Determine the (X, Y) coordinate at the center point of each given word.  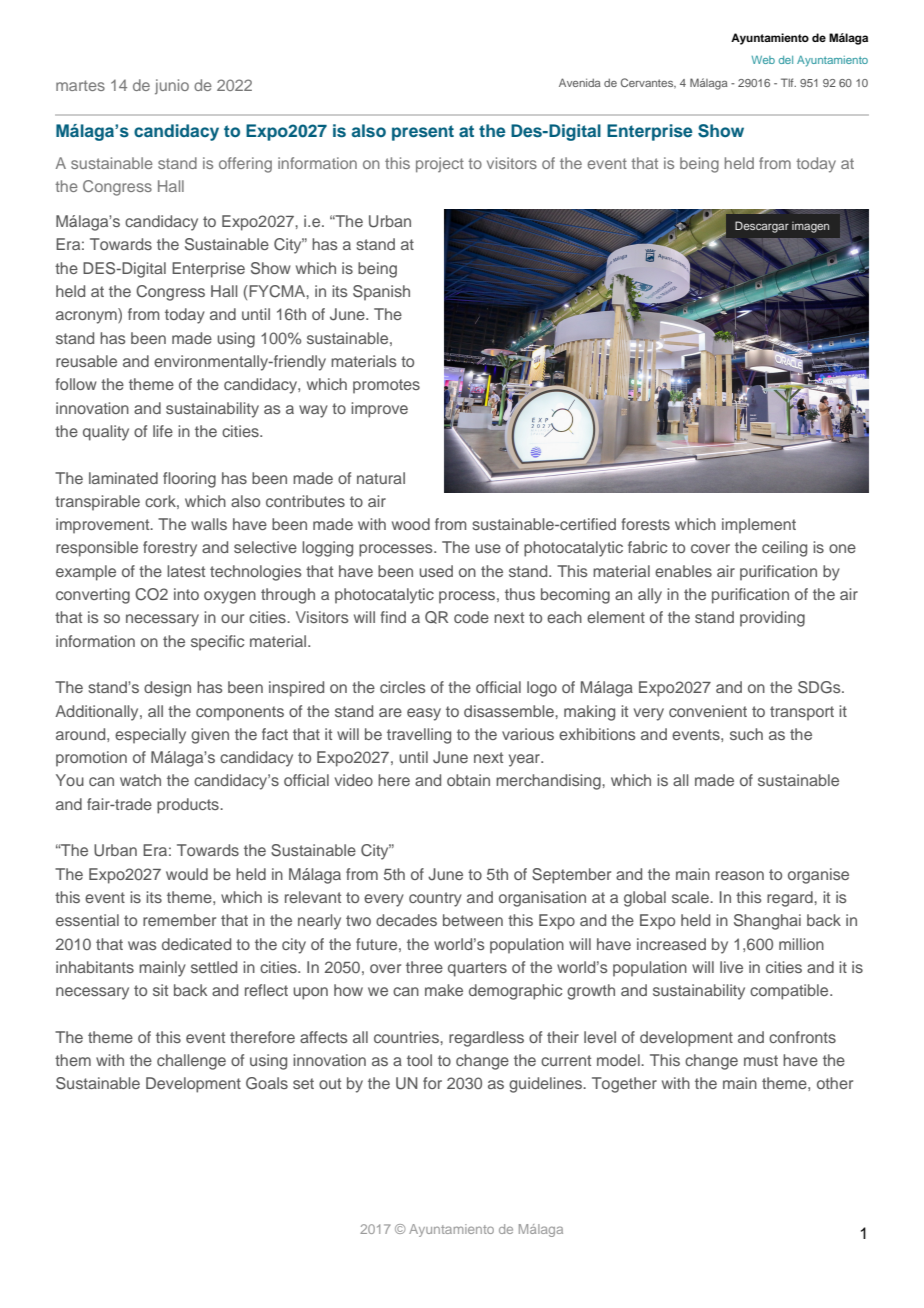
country (435, 899)
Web (763, 60)
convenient (708, 711)
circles (403, 687)
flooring (189, 480)
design (167, 689)
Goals (267, 1083)
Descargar (762, 227)
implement (759, 526)
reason (740, 875)
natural (381, 478)
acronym (87, 317)
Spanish (381, 293)
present (423, 133)
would (187, 874)
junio (172, 87)
